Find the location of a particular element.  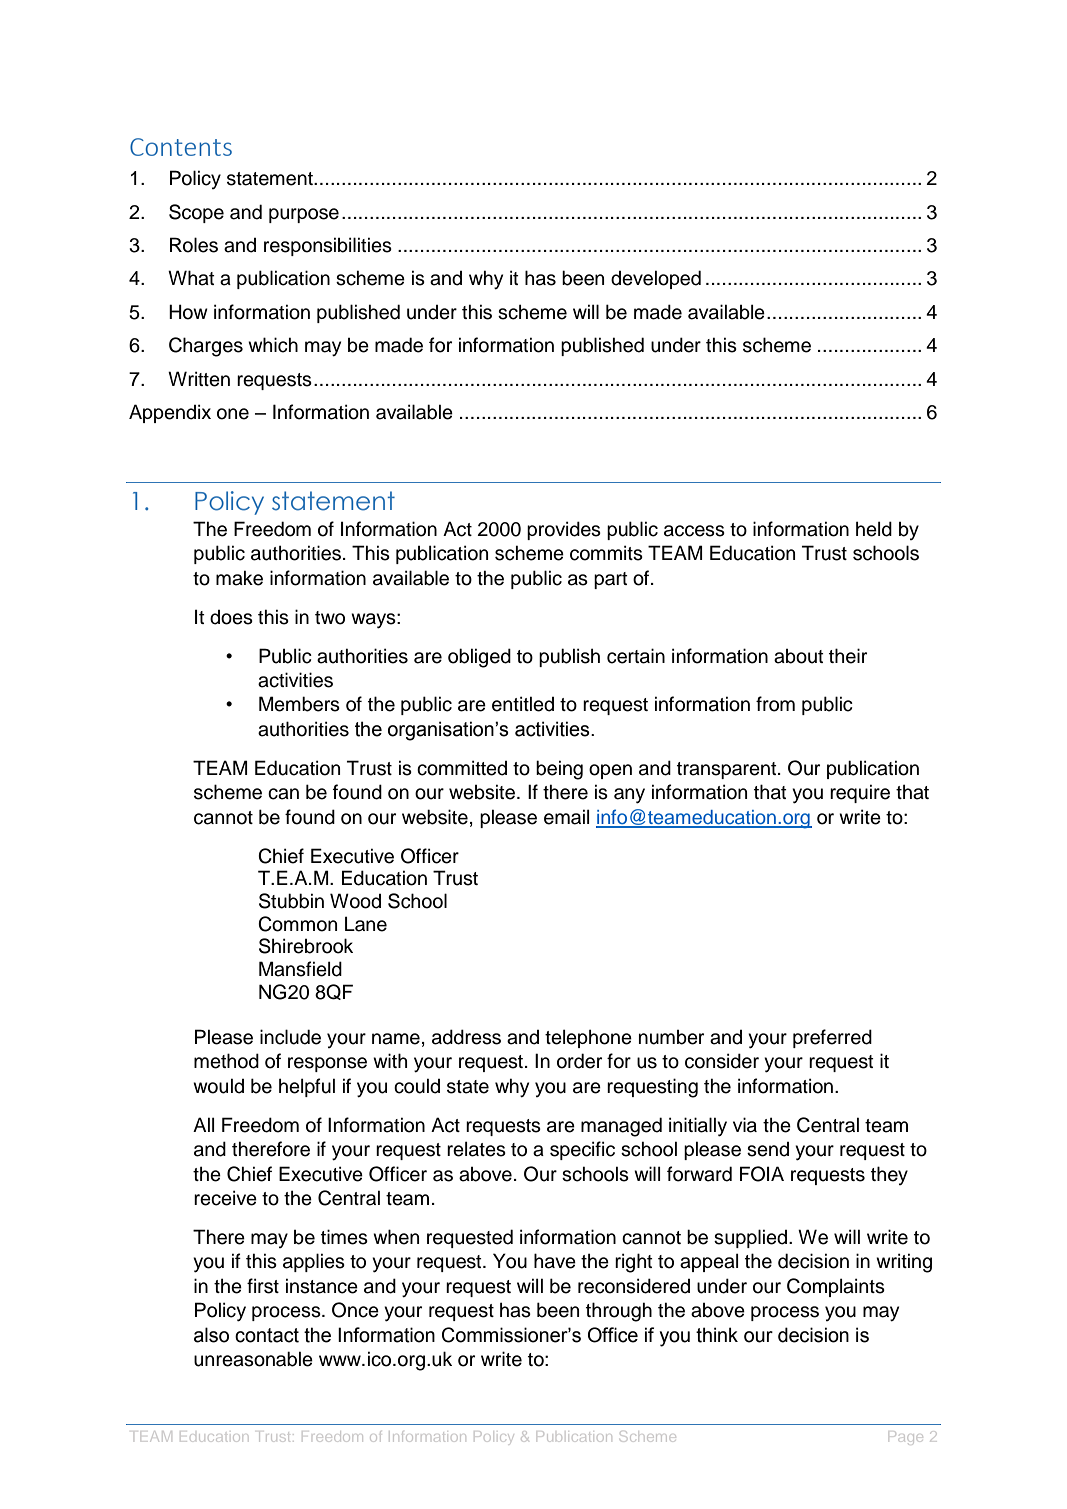

order is located at coordinates (579, 1061).
